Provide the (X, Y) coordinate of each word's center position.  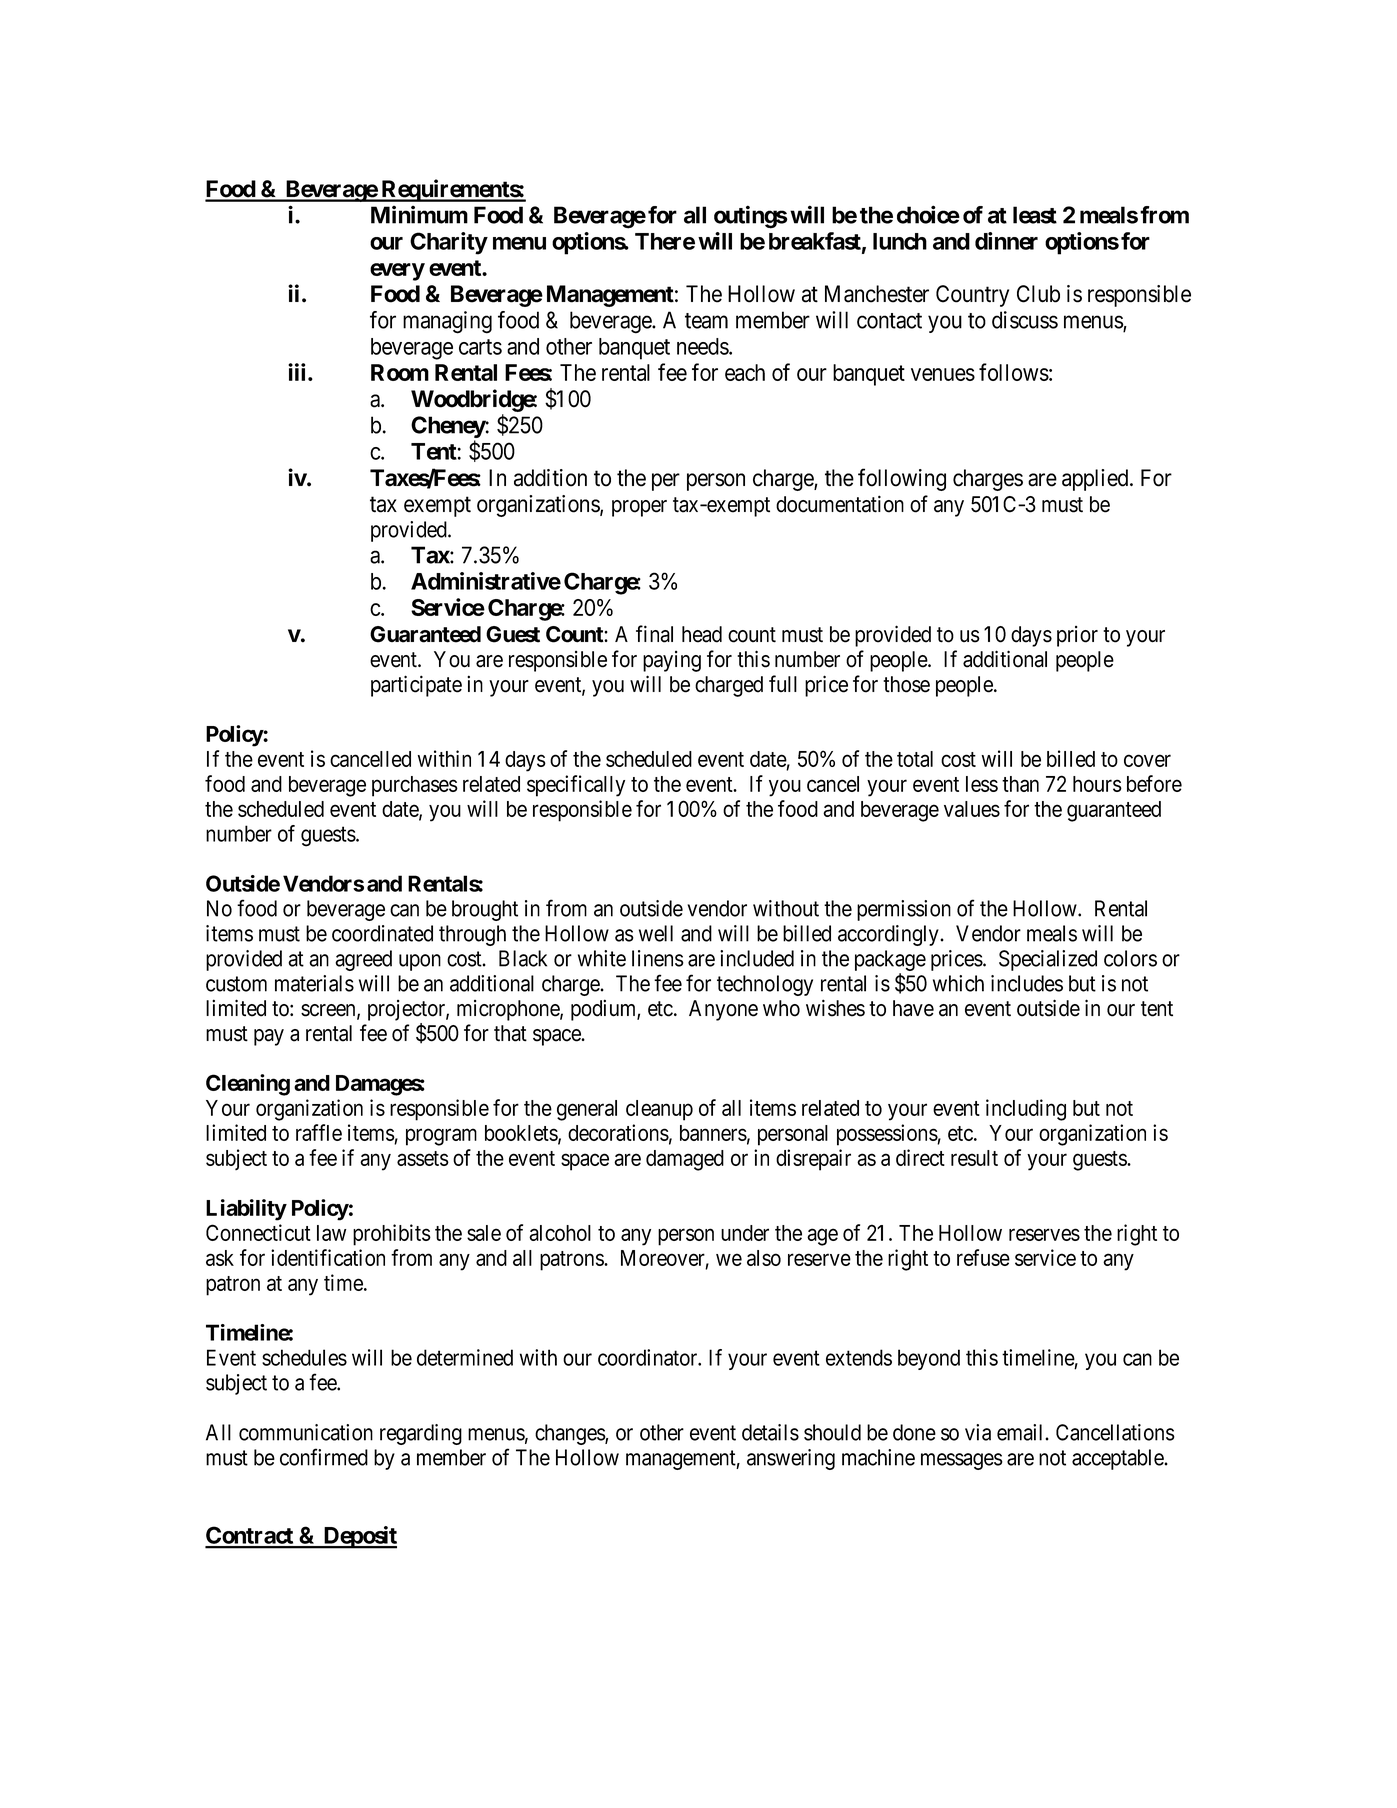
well (656, 933)
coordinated (382, 933)
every (397, 272)
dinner (1006, 241)
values (972, 809)
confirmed (324, 1457)
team (706, 321)
